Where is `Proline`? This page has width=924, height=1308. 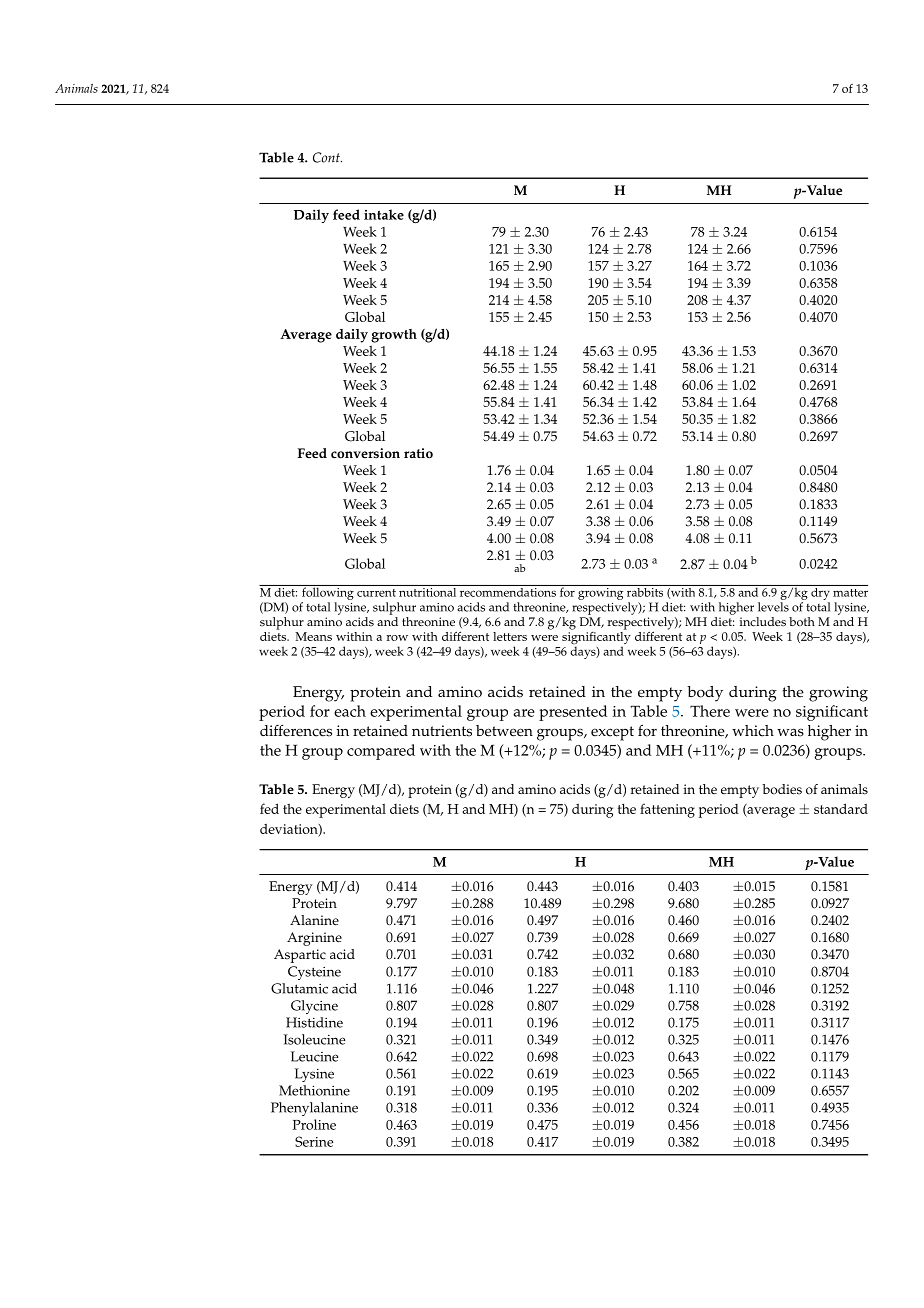
Proline is located at coordinates (314, 1124).
